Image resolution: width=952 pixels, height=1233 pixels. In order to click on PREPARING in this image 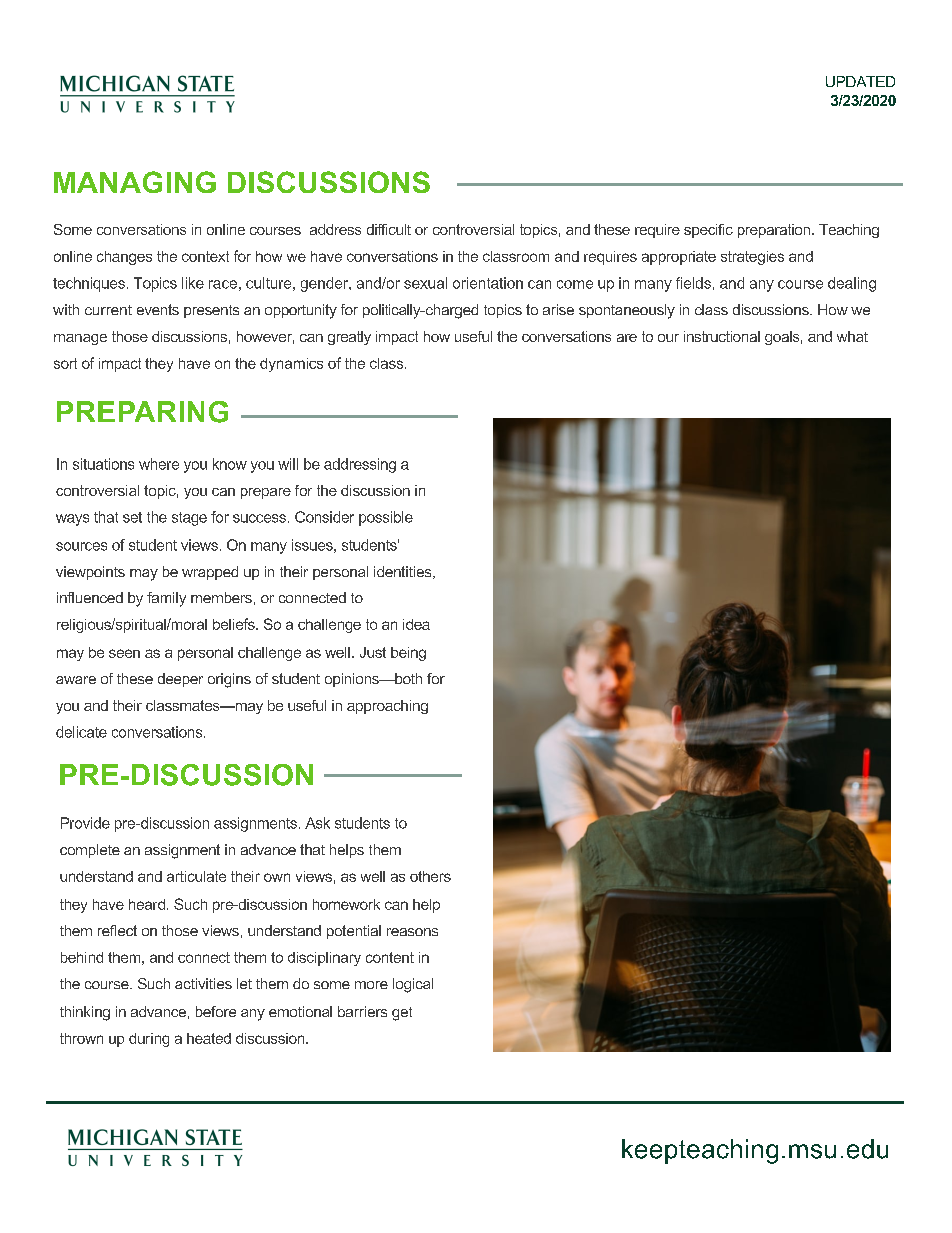, I will do `click(142, 412)`.
